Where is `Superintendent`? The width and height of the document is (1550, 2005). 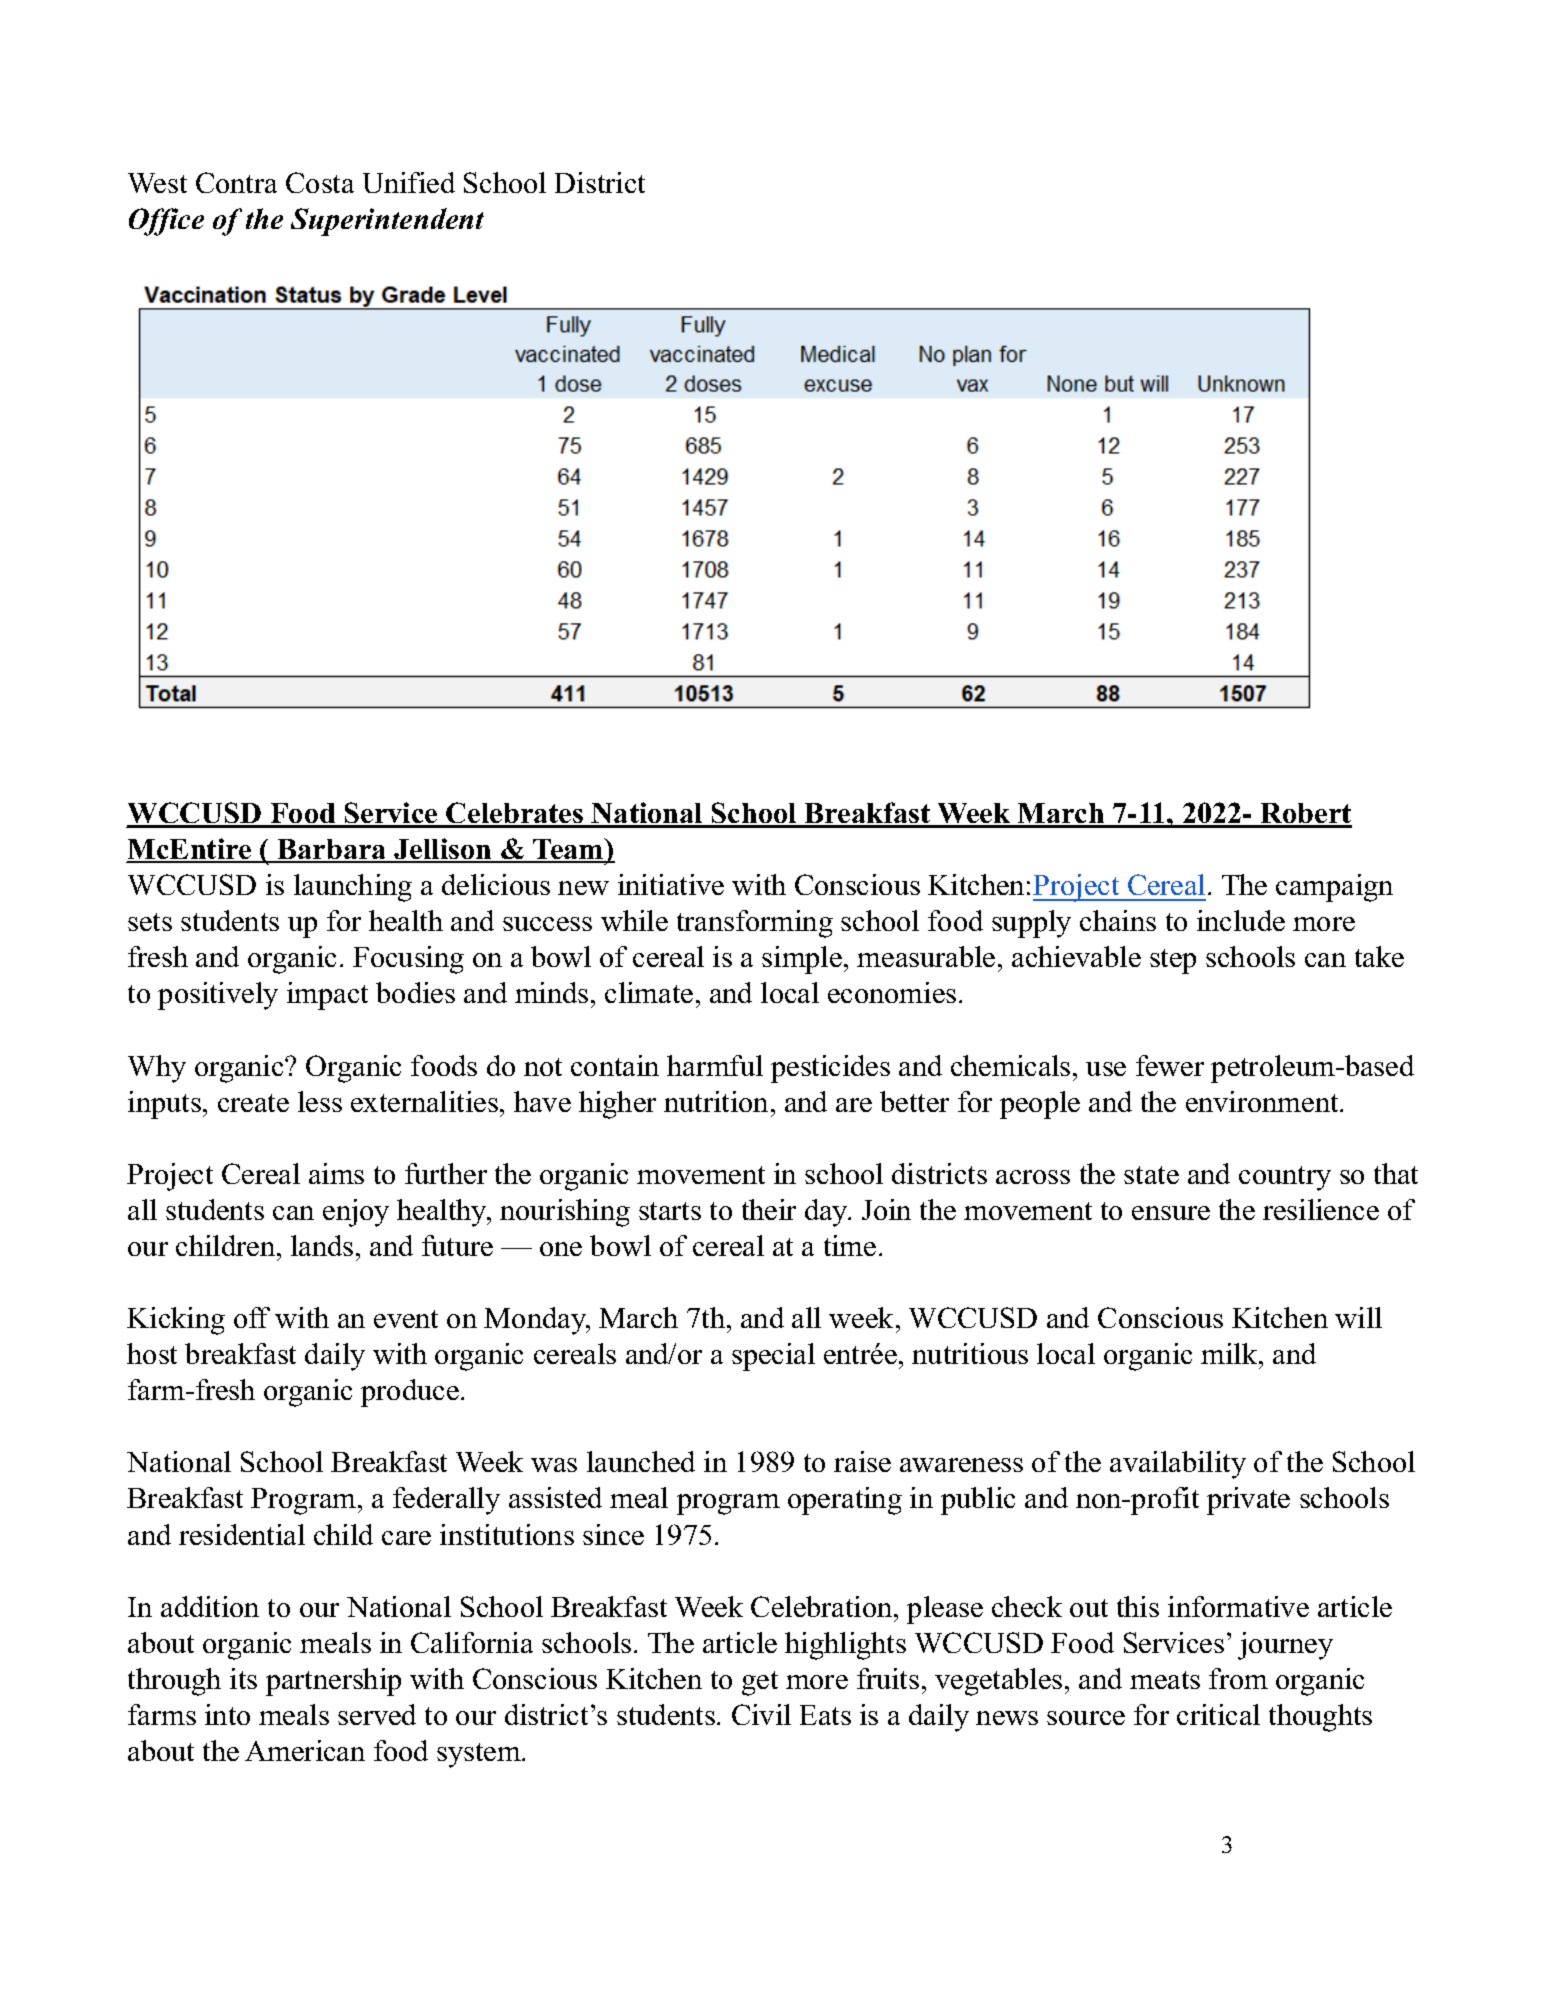
Superintendent is located at coordinates (387, 222).
